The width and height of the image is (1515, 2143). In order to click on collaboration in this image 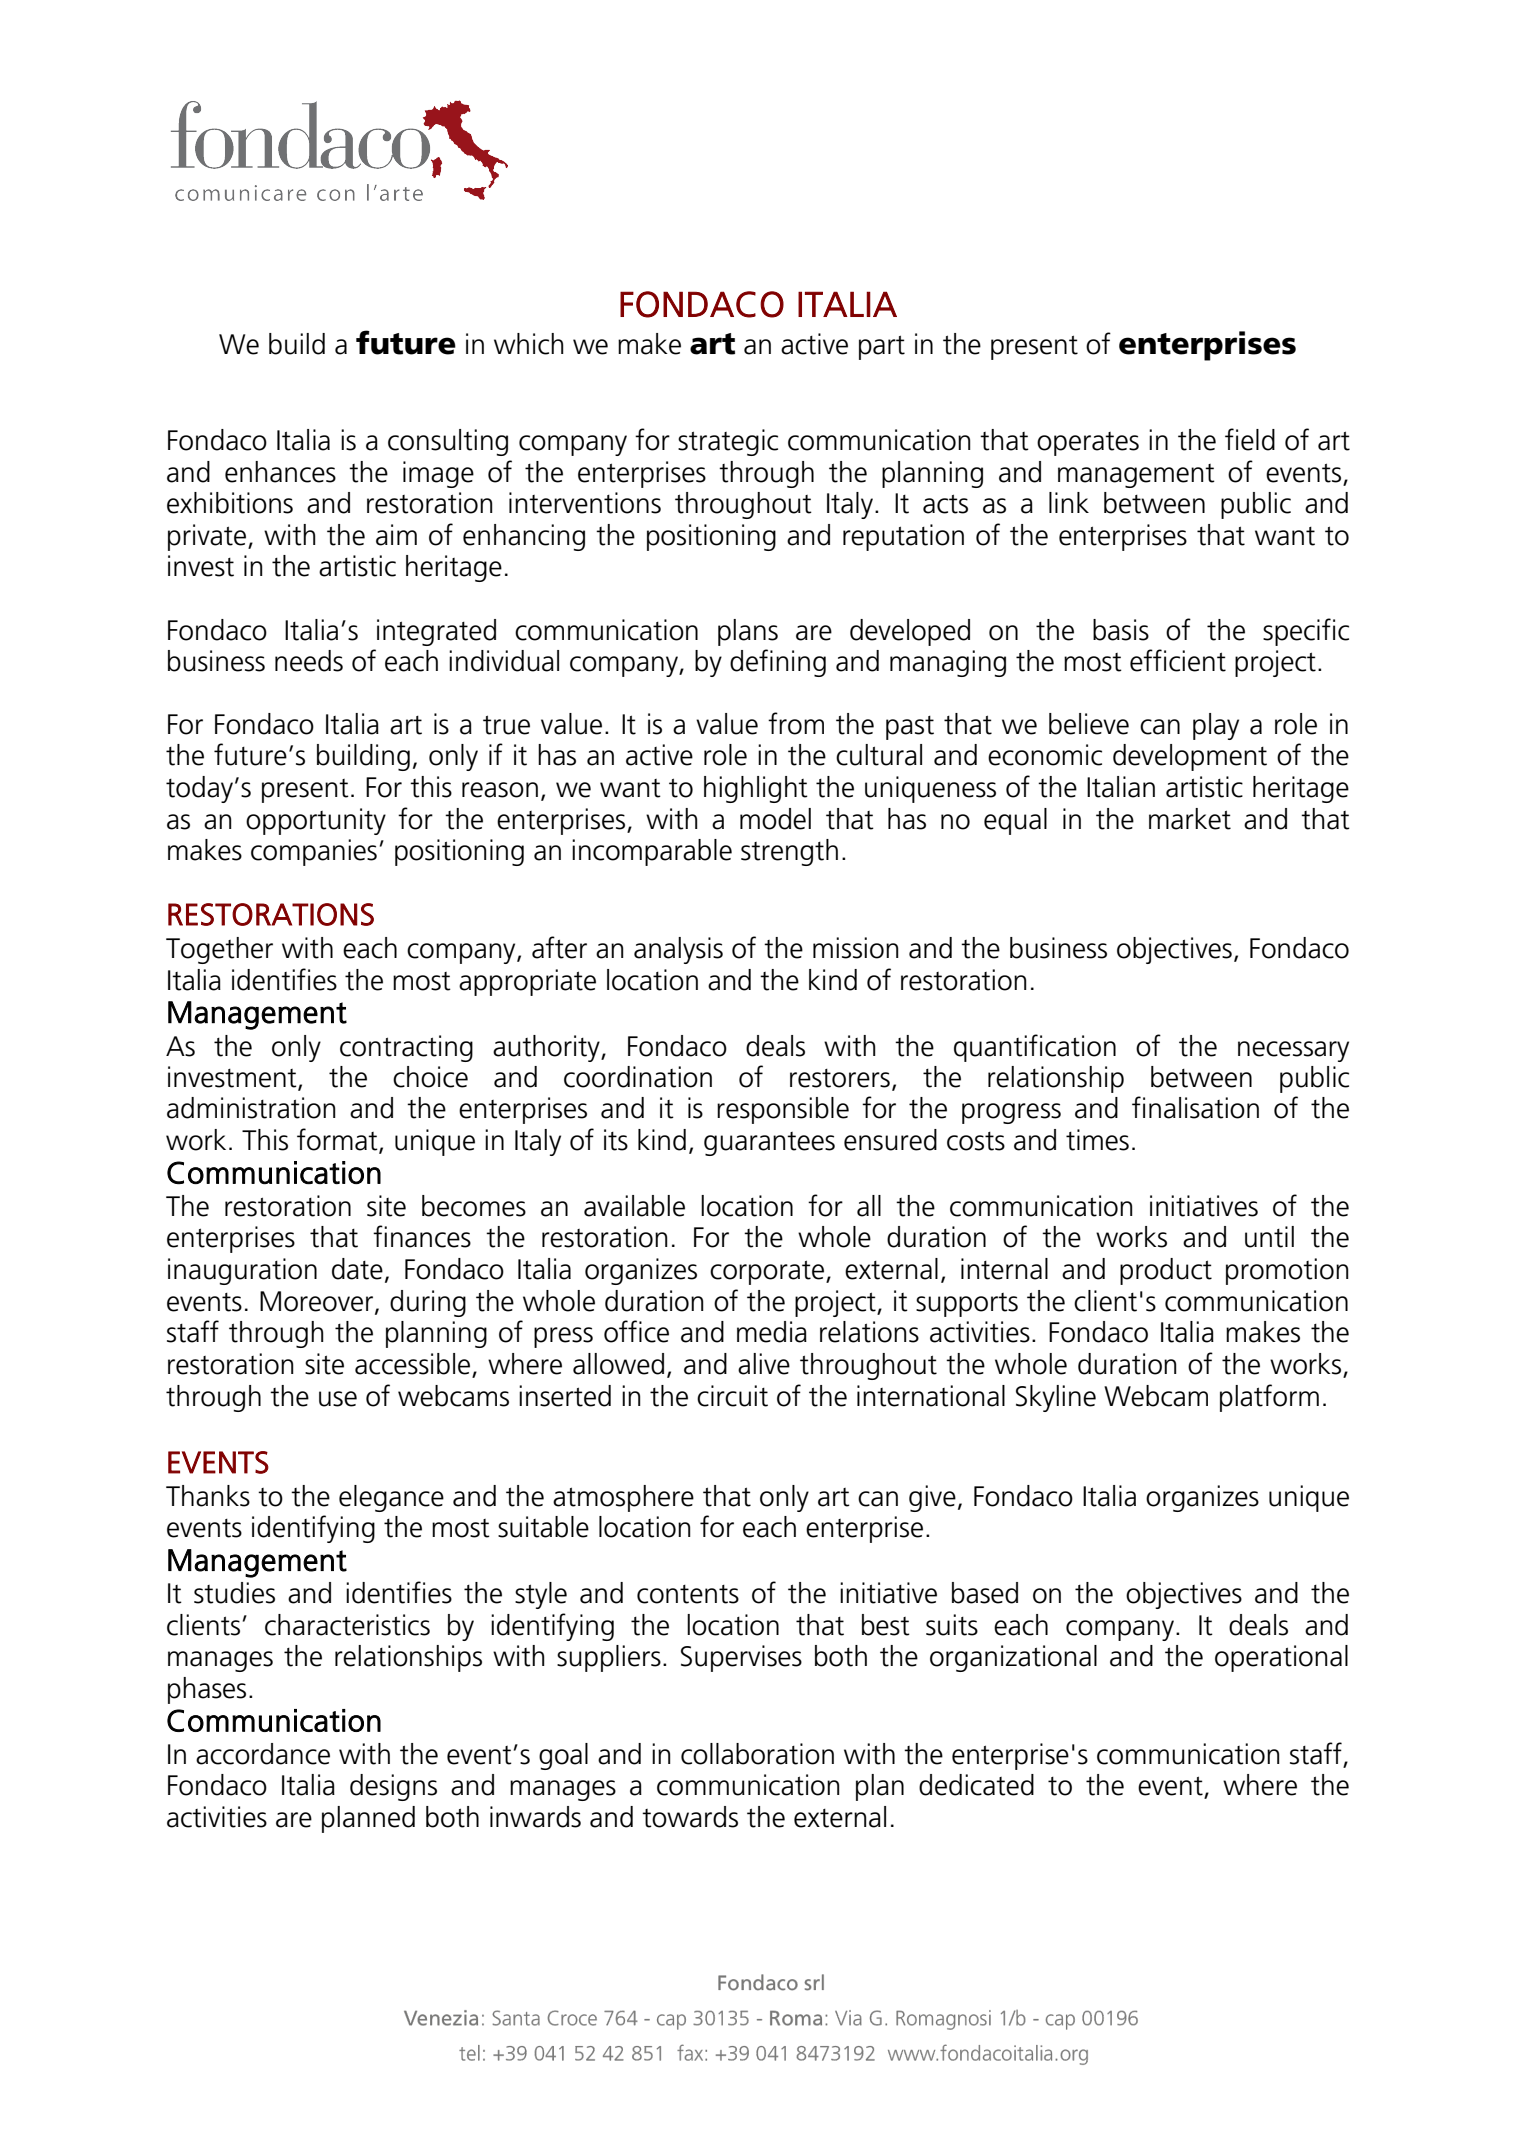, I will do `click(757, 1754)`.
